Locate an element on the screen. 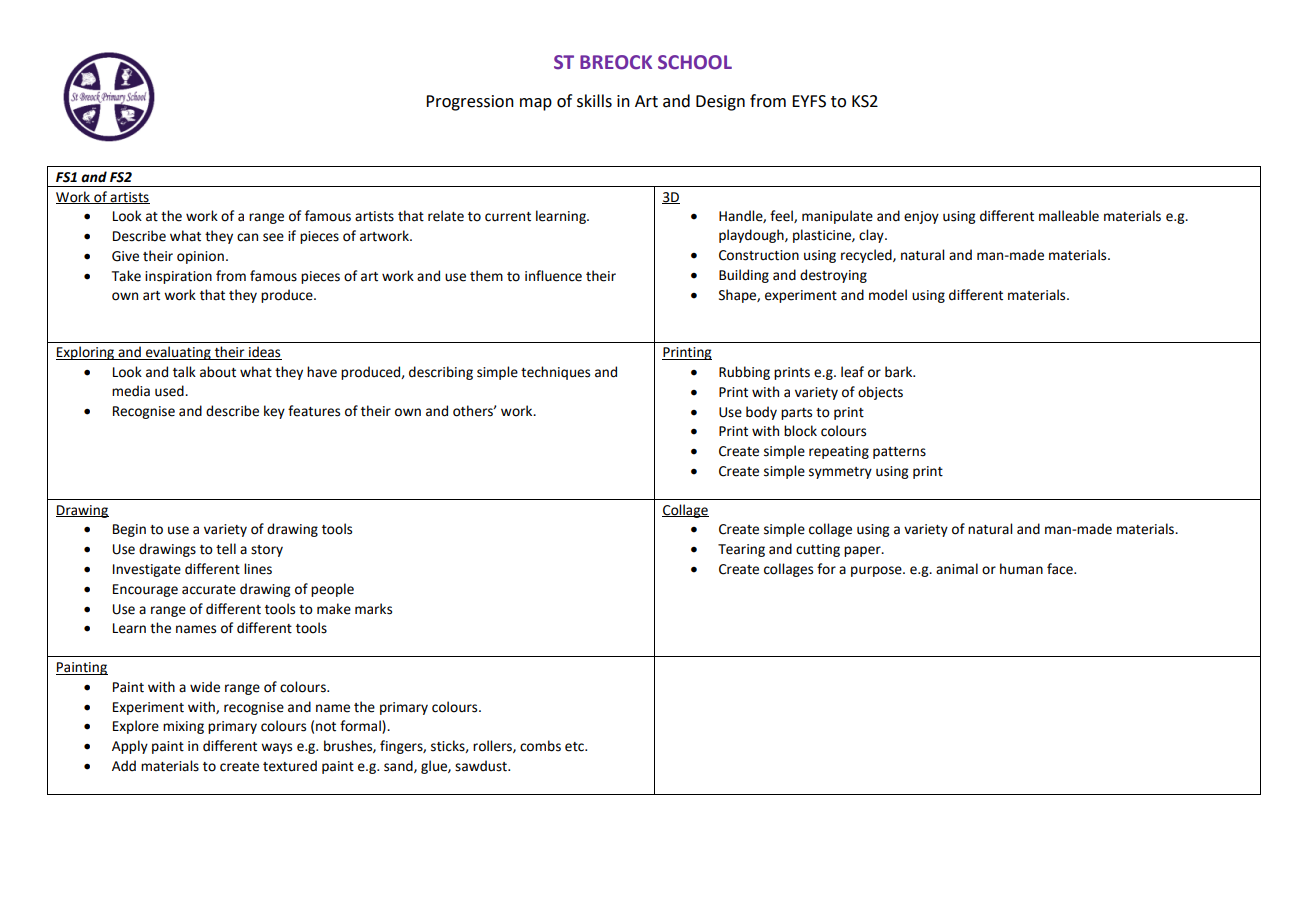 The image size is (1308, 924). tell is located at coordinates (226, 549).
